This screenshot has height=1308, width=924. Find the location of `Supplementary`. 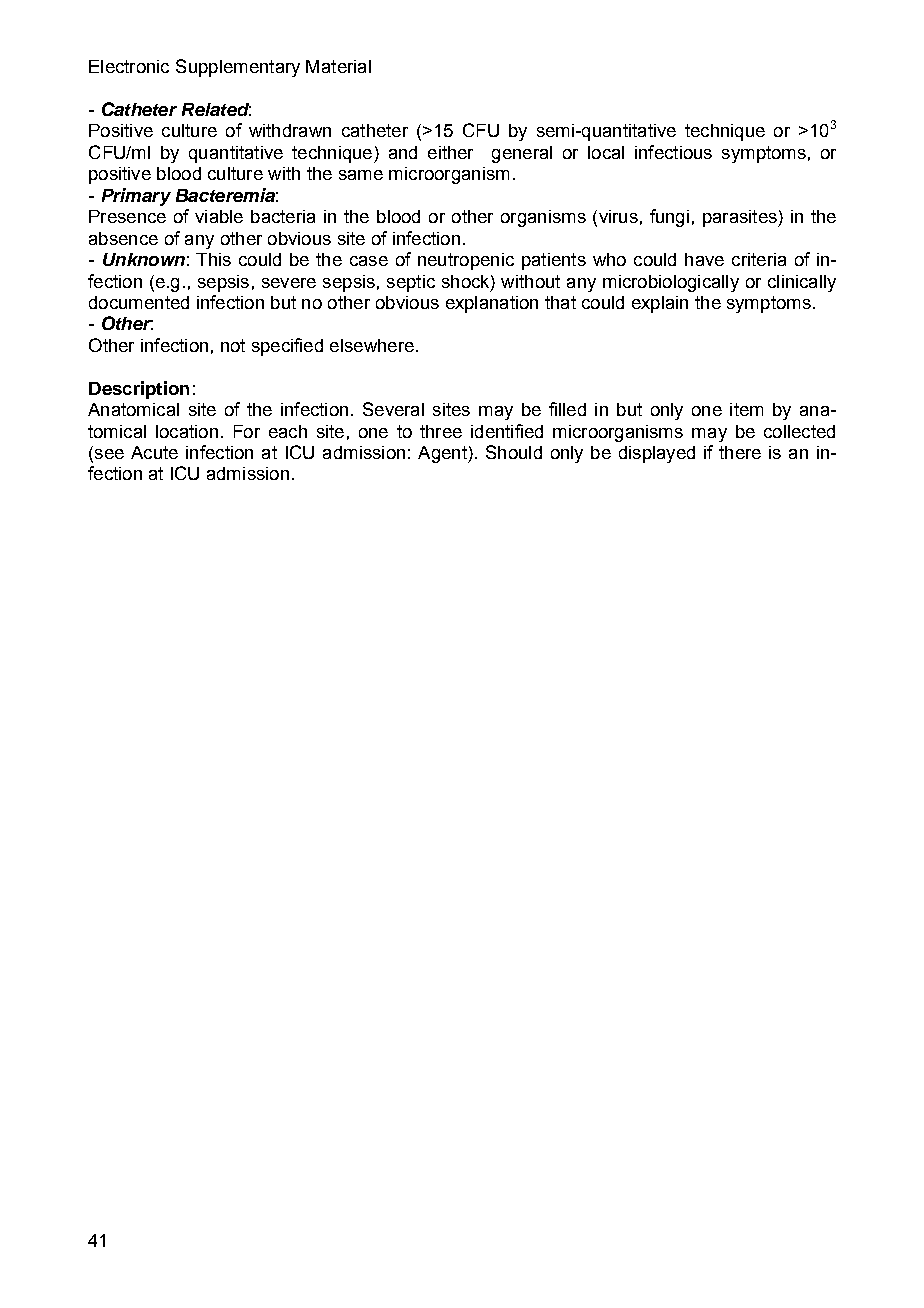

Supplementary is located at coordinates (238, 68).
